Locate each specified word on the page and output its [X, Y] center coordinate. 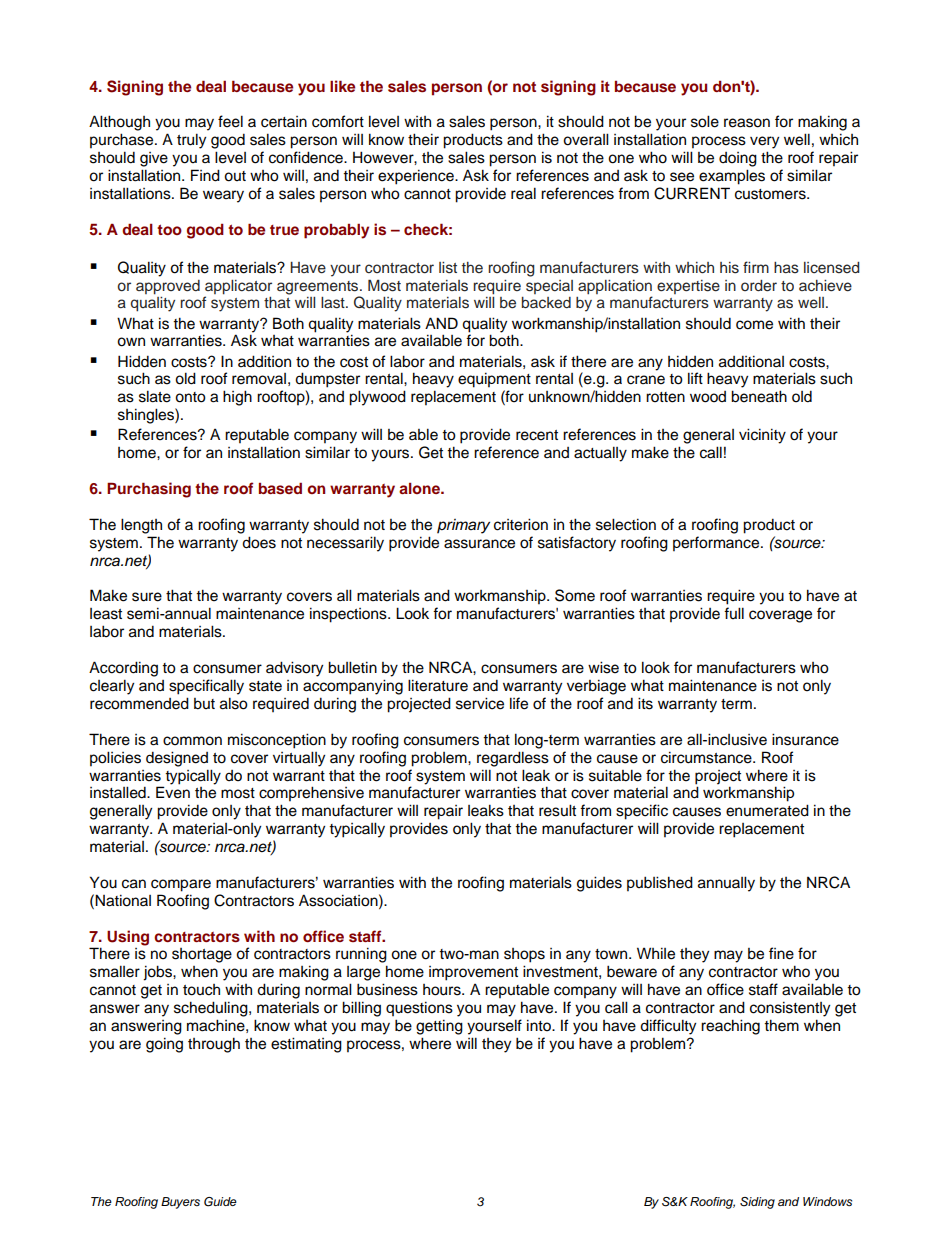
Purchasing [149, 490]
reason [747, 123]
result [557, 810]
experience [417, 177]
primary [463, 526]
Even [173, 792]
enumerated [767, 810]
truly [191, 141]
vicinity [762, 436]
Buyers [180, 1203]
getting [439, 1027]
